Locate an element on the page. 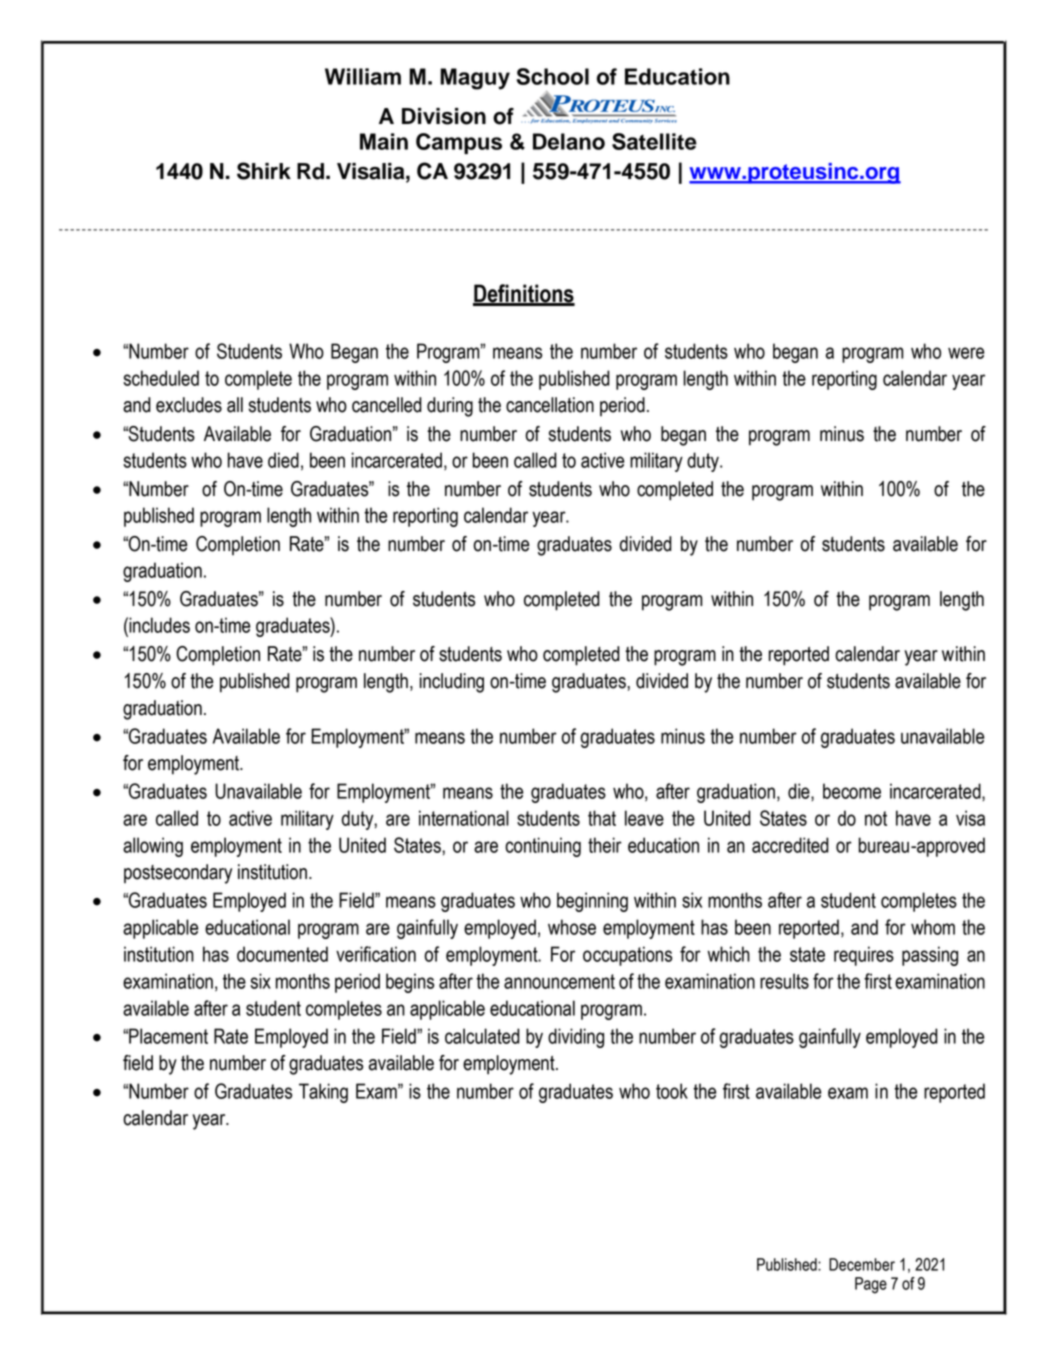 The image size is (1047, 1355). including is located at coordinates (452, 683).
